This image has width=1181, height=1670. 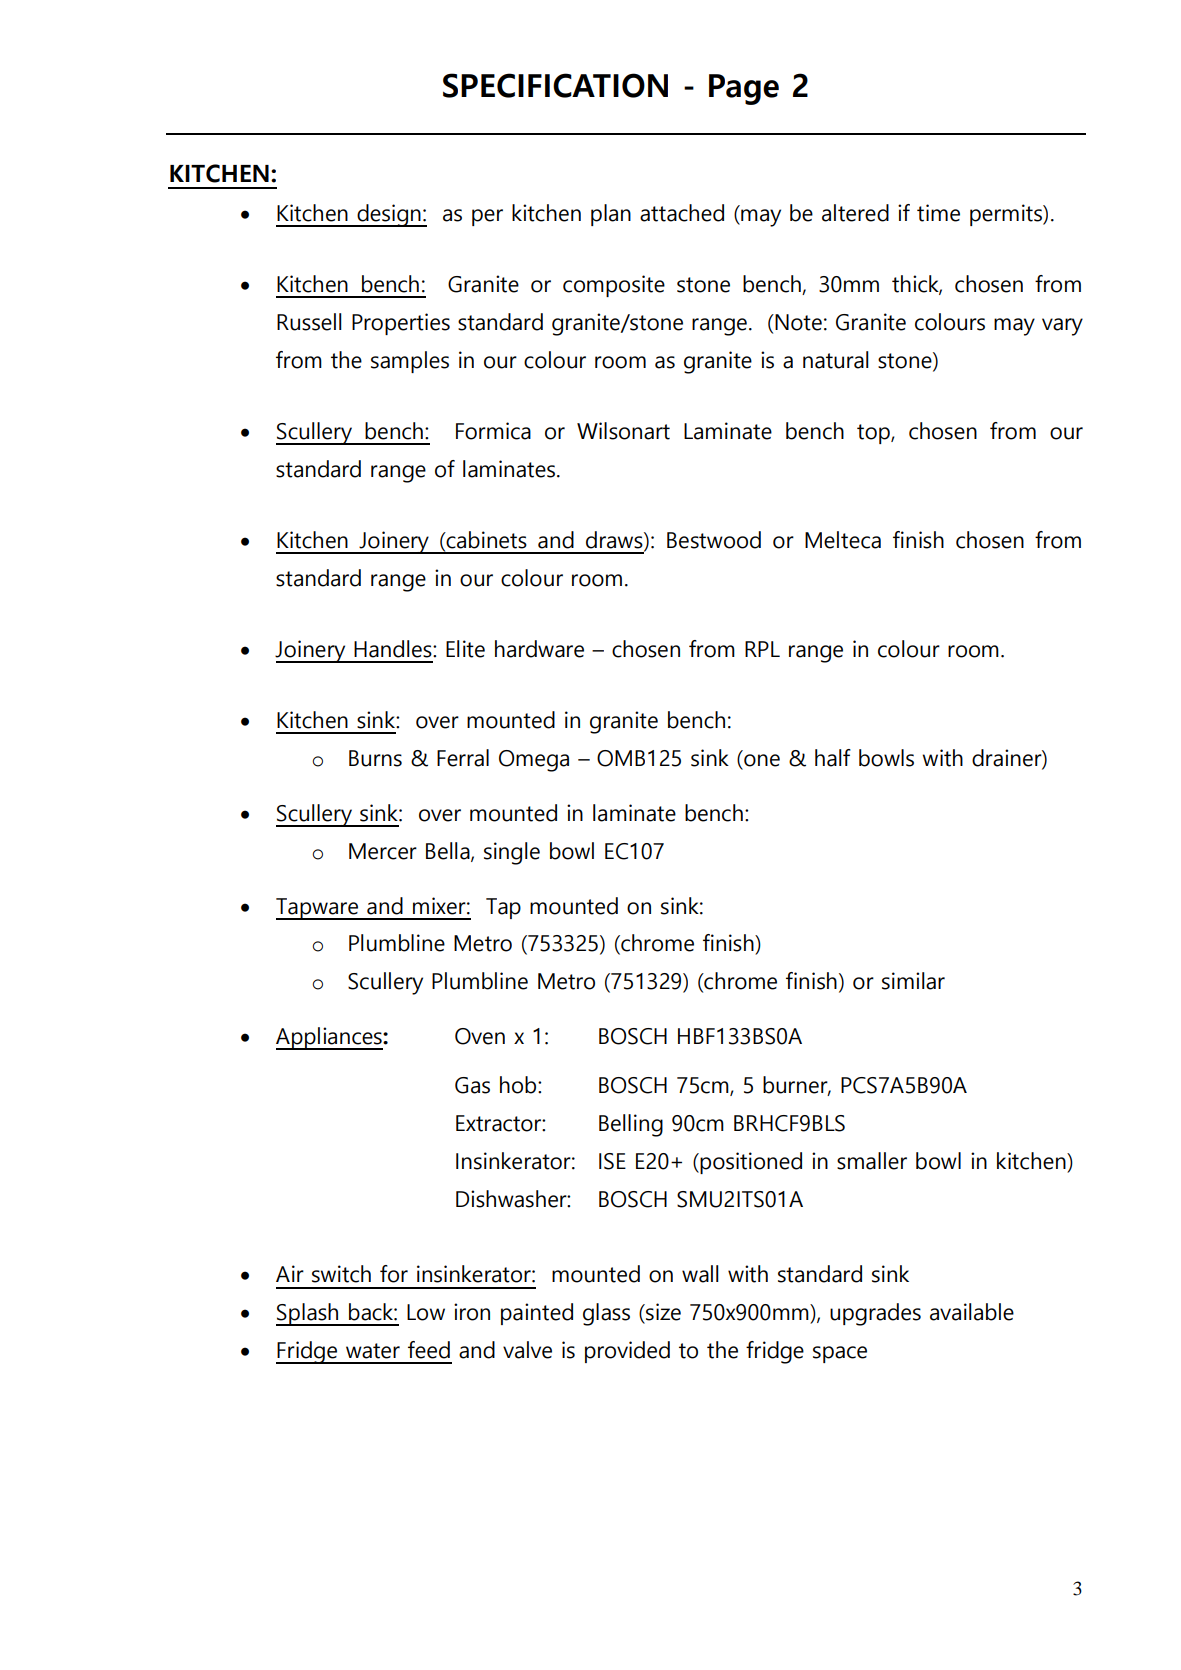 I want to click on water, so click(x=373, y=1351).
